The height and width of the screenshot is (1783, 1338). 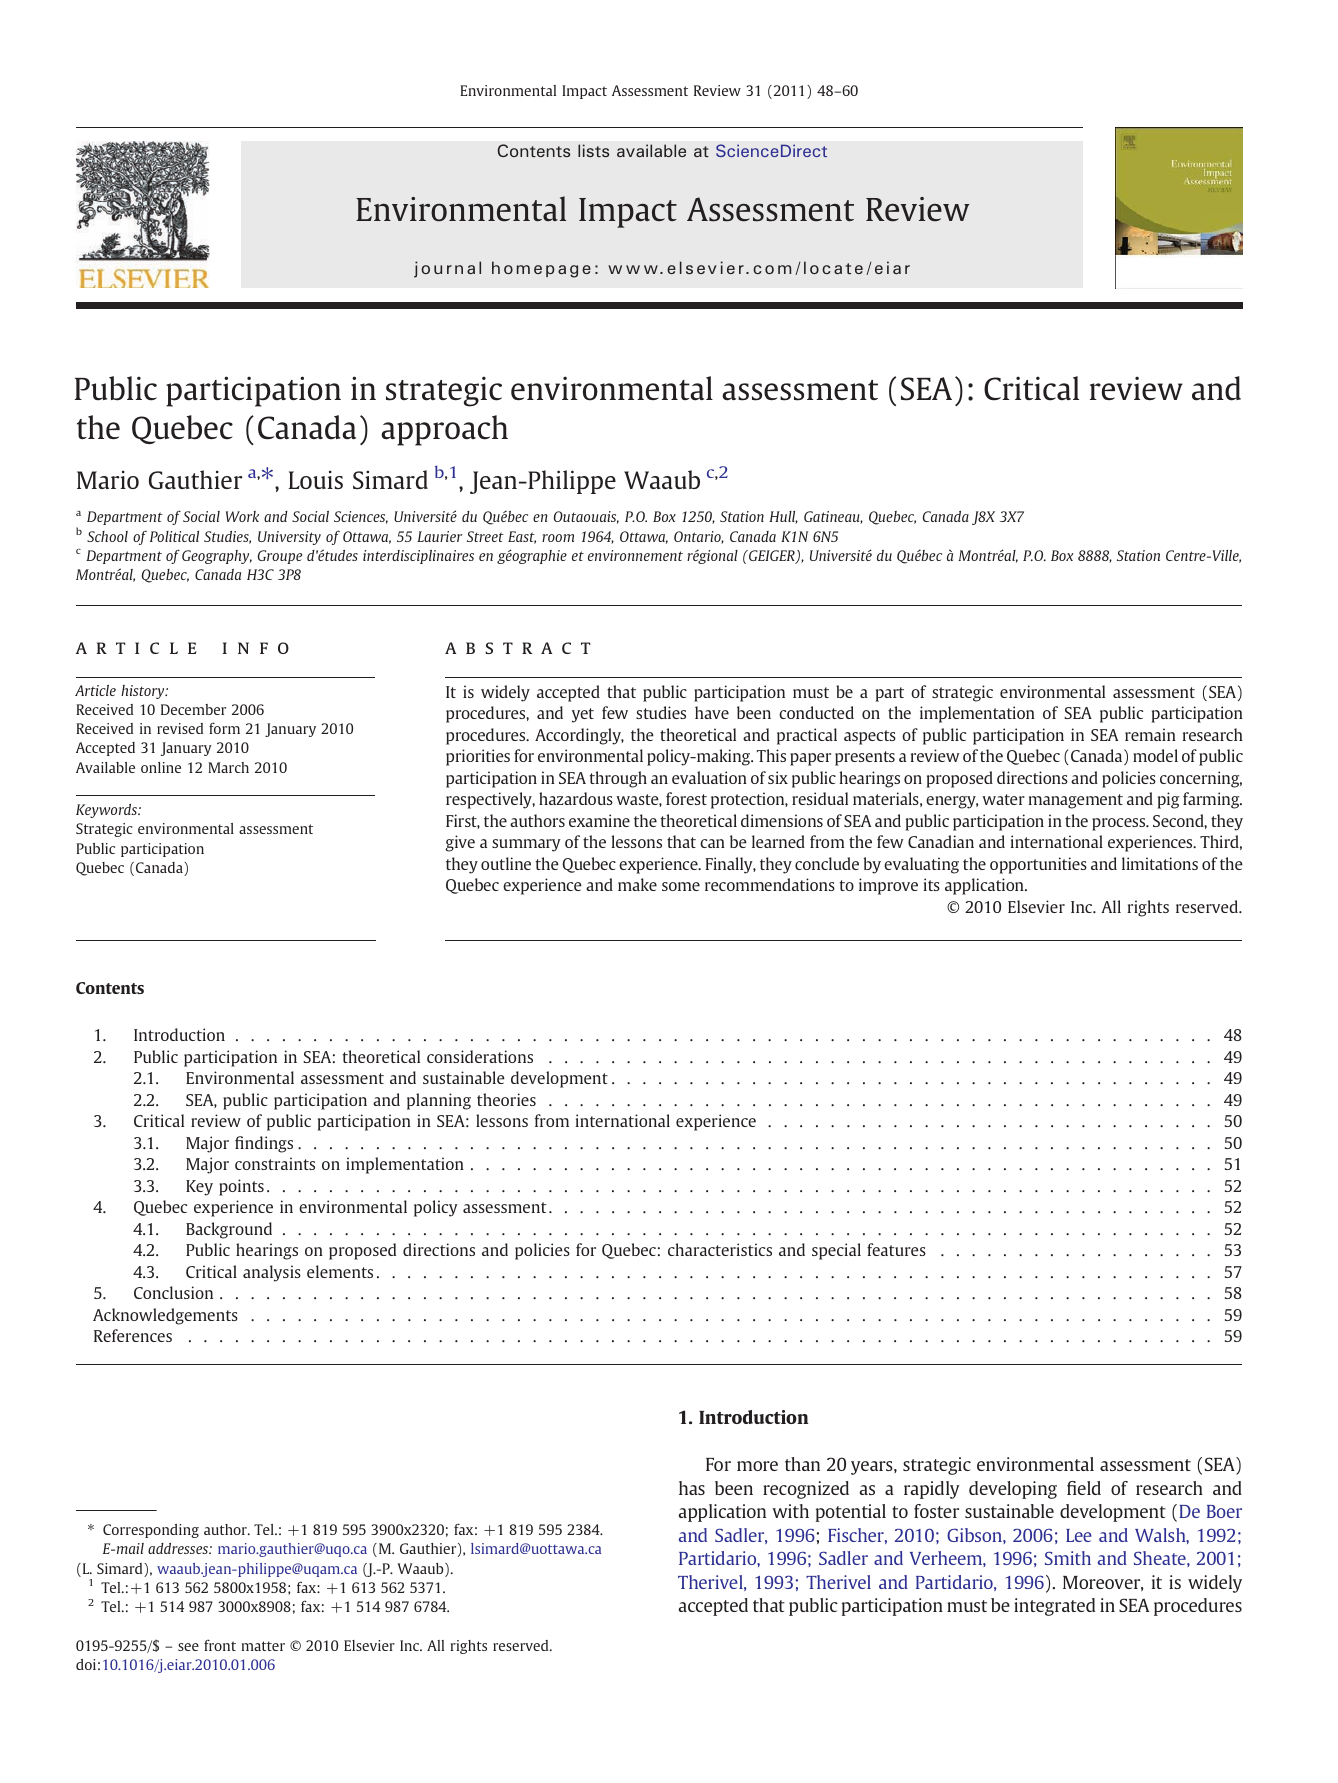 What do you see at coordinates (242, 516) in the screenshot?
I see `Work` at bounding box center [242, 516].
